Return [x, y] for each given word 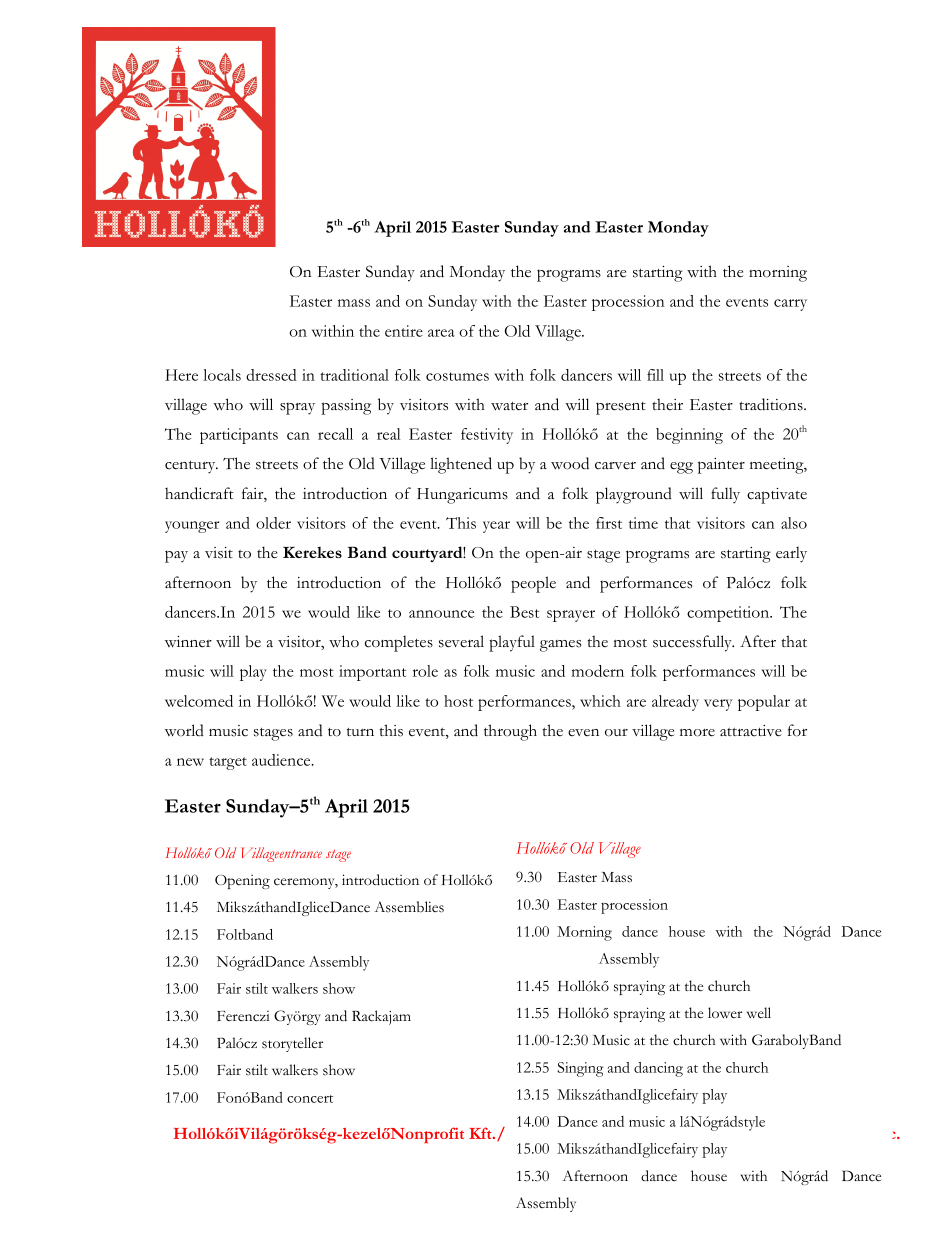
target [228, 763]
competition [729, 614]
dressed [271, 375]
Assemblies [409, 907]
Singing [580, 1069]
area [441, 333]
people [533, 584]
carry [790, 305]
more [697, 733]
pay [176, 556]
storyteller [292, 1044]
